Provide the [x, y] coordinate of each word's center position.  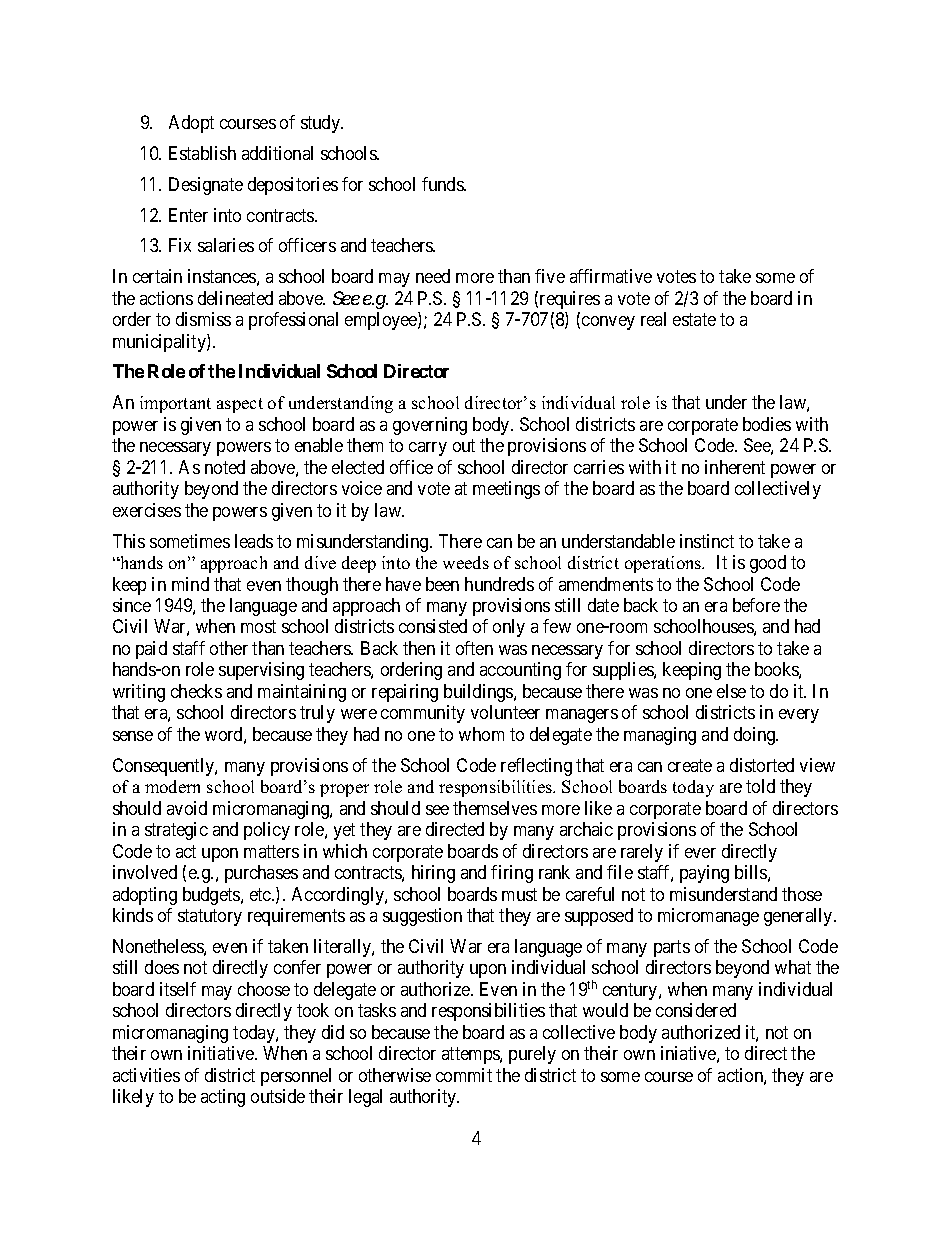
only [509, 628]
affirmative [611, 276]
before [756, 605]
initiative [222, 1053]
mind [190, 584]
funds [443, 184]
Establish [202, 153]
